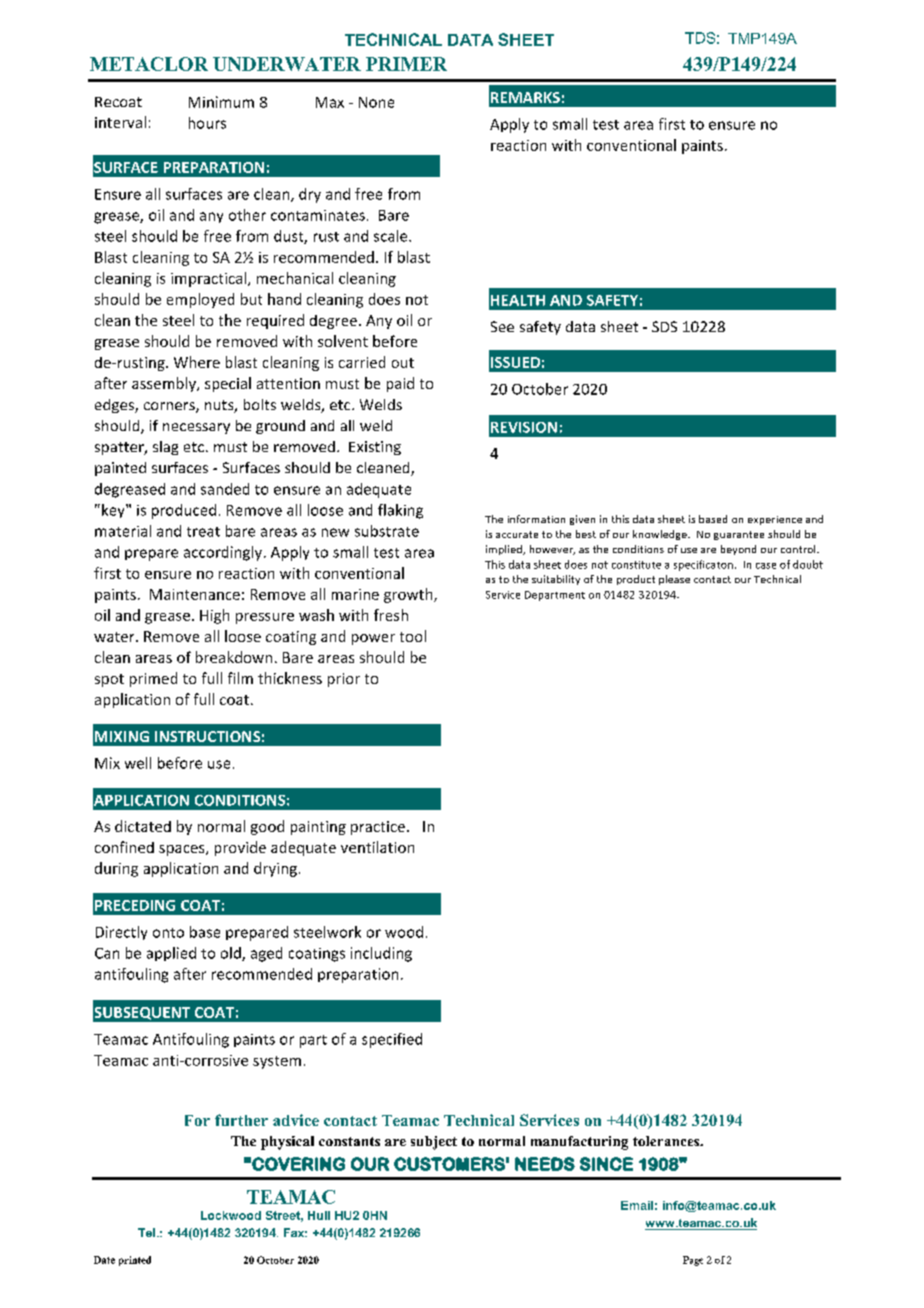  Describe the element at coordinates (153, 679) in the page. I see `primed` at that location.
